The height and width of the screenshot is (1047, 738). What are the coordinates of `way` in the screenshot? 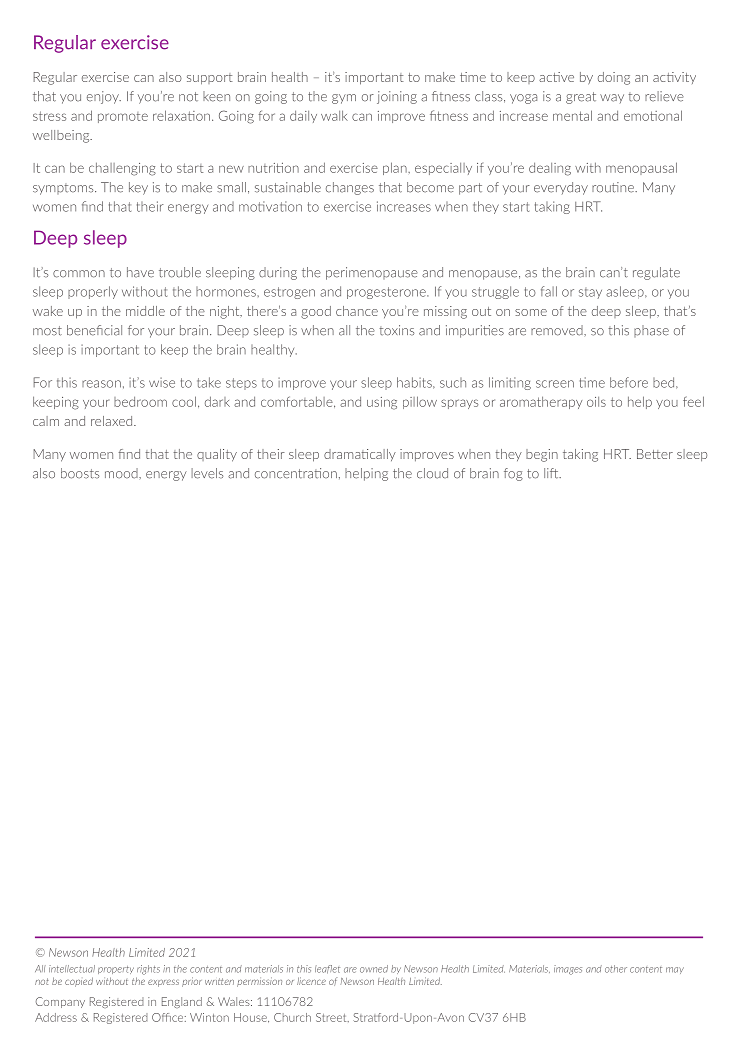 It's located at (612, 98).
